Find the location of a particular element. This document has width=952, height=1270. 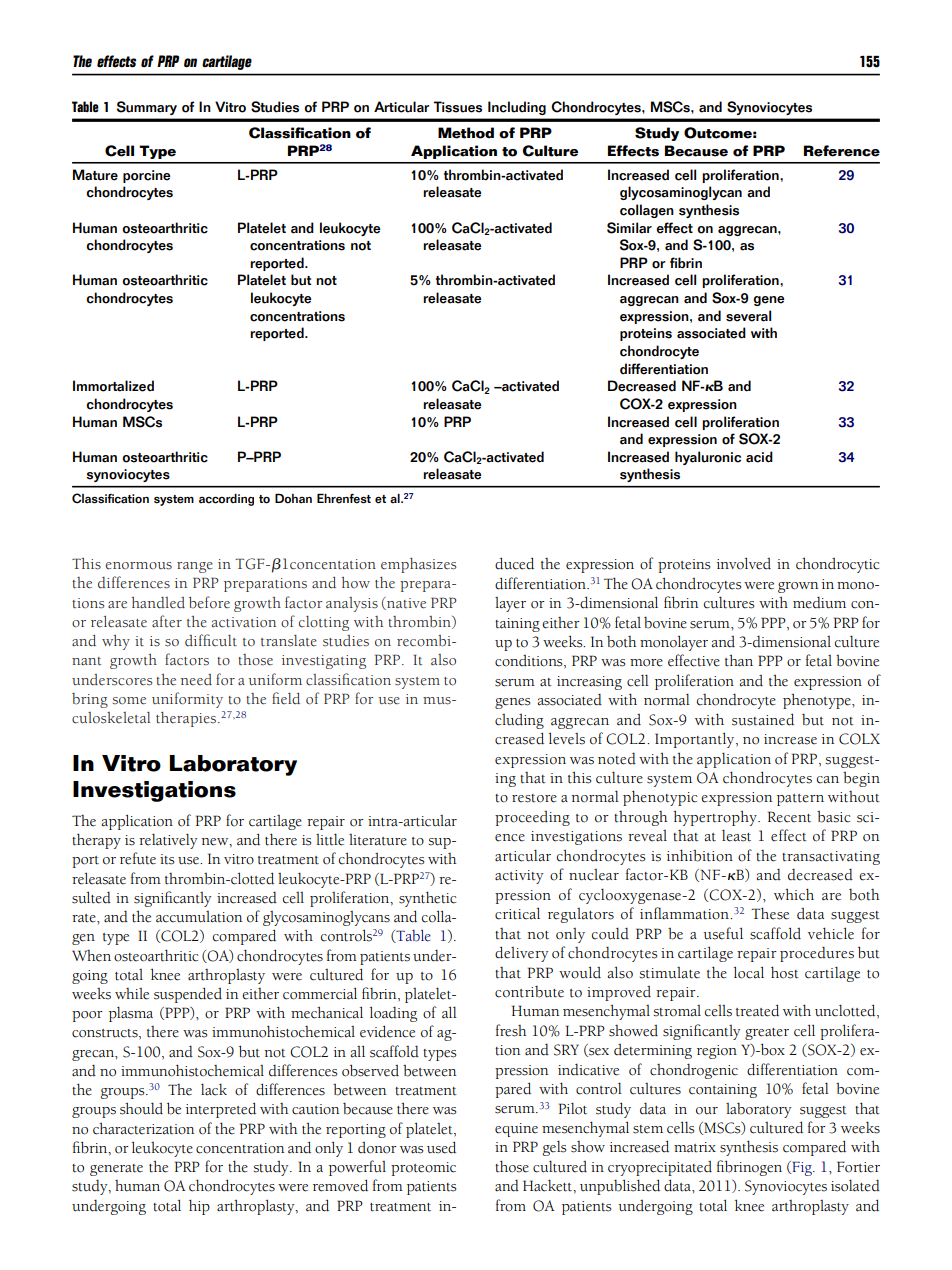

emphasizes is located at coordinates (418, 565).
